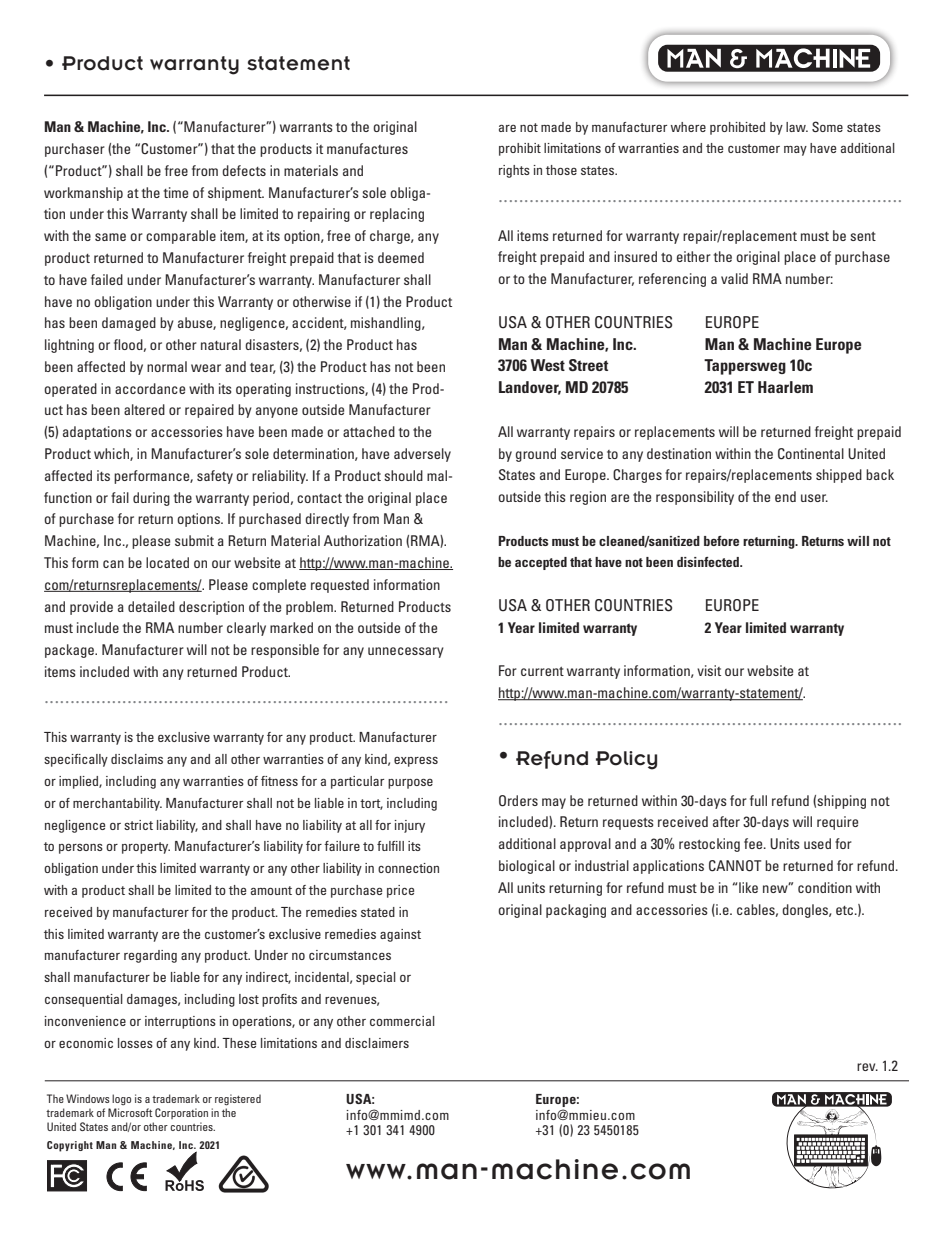 The image size is (952, 1233). Describe the element at coordinates (709, 670) in the screenshot. I see `visit` at that location.
